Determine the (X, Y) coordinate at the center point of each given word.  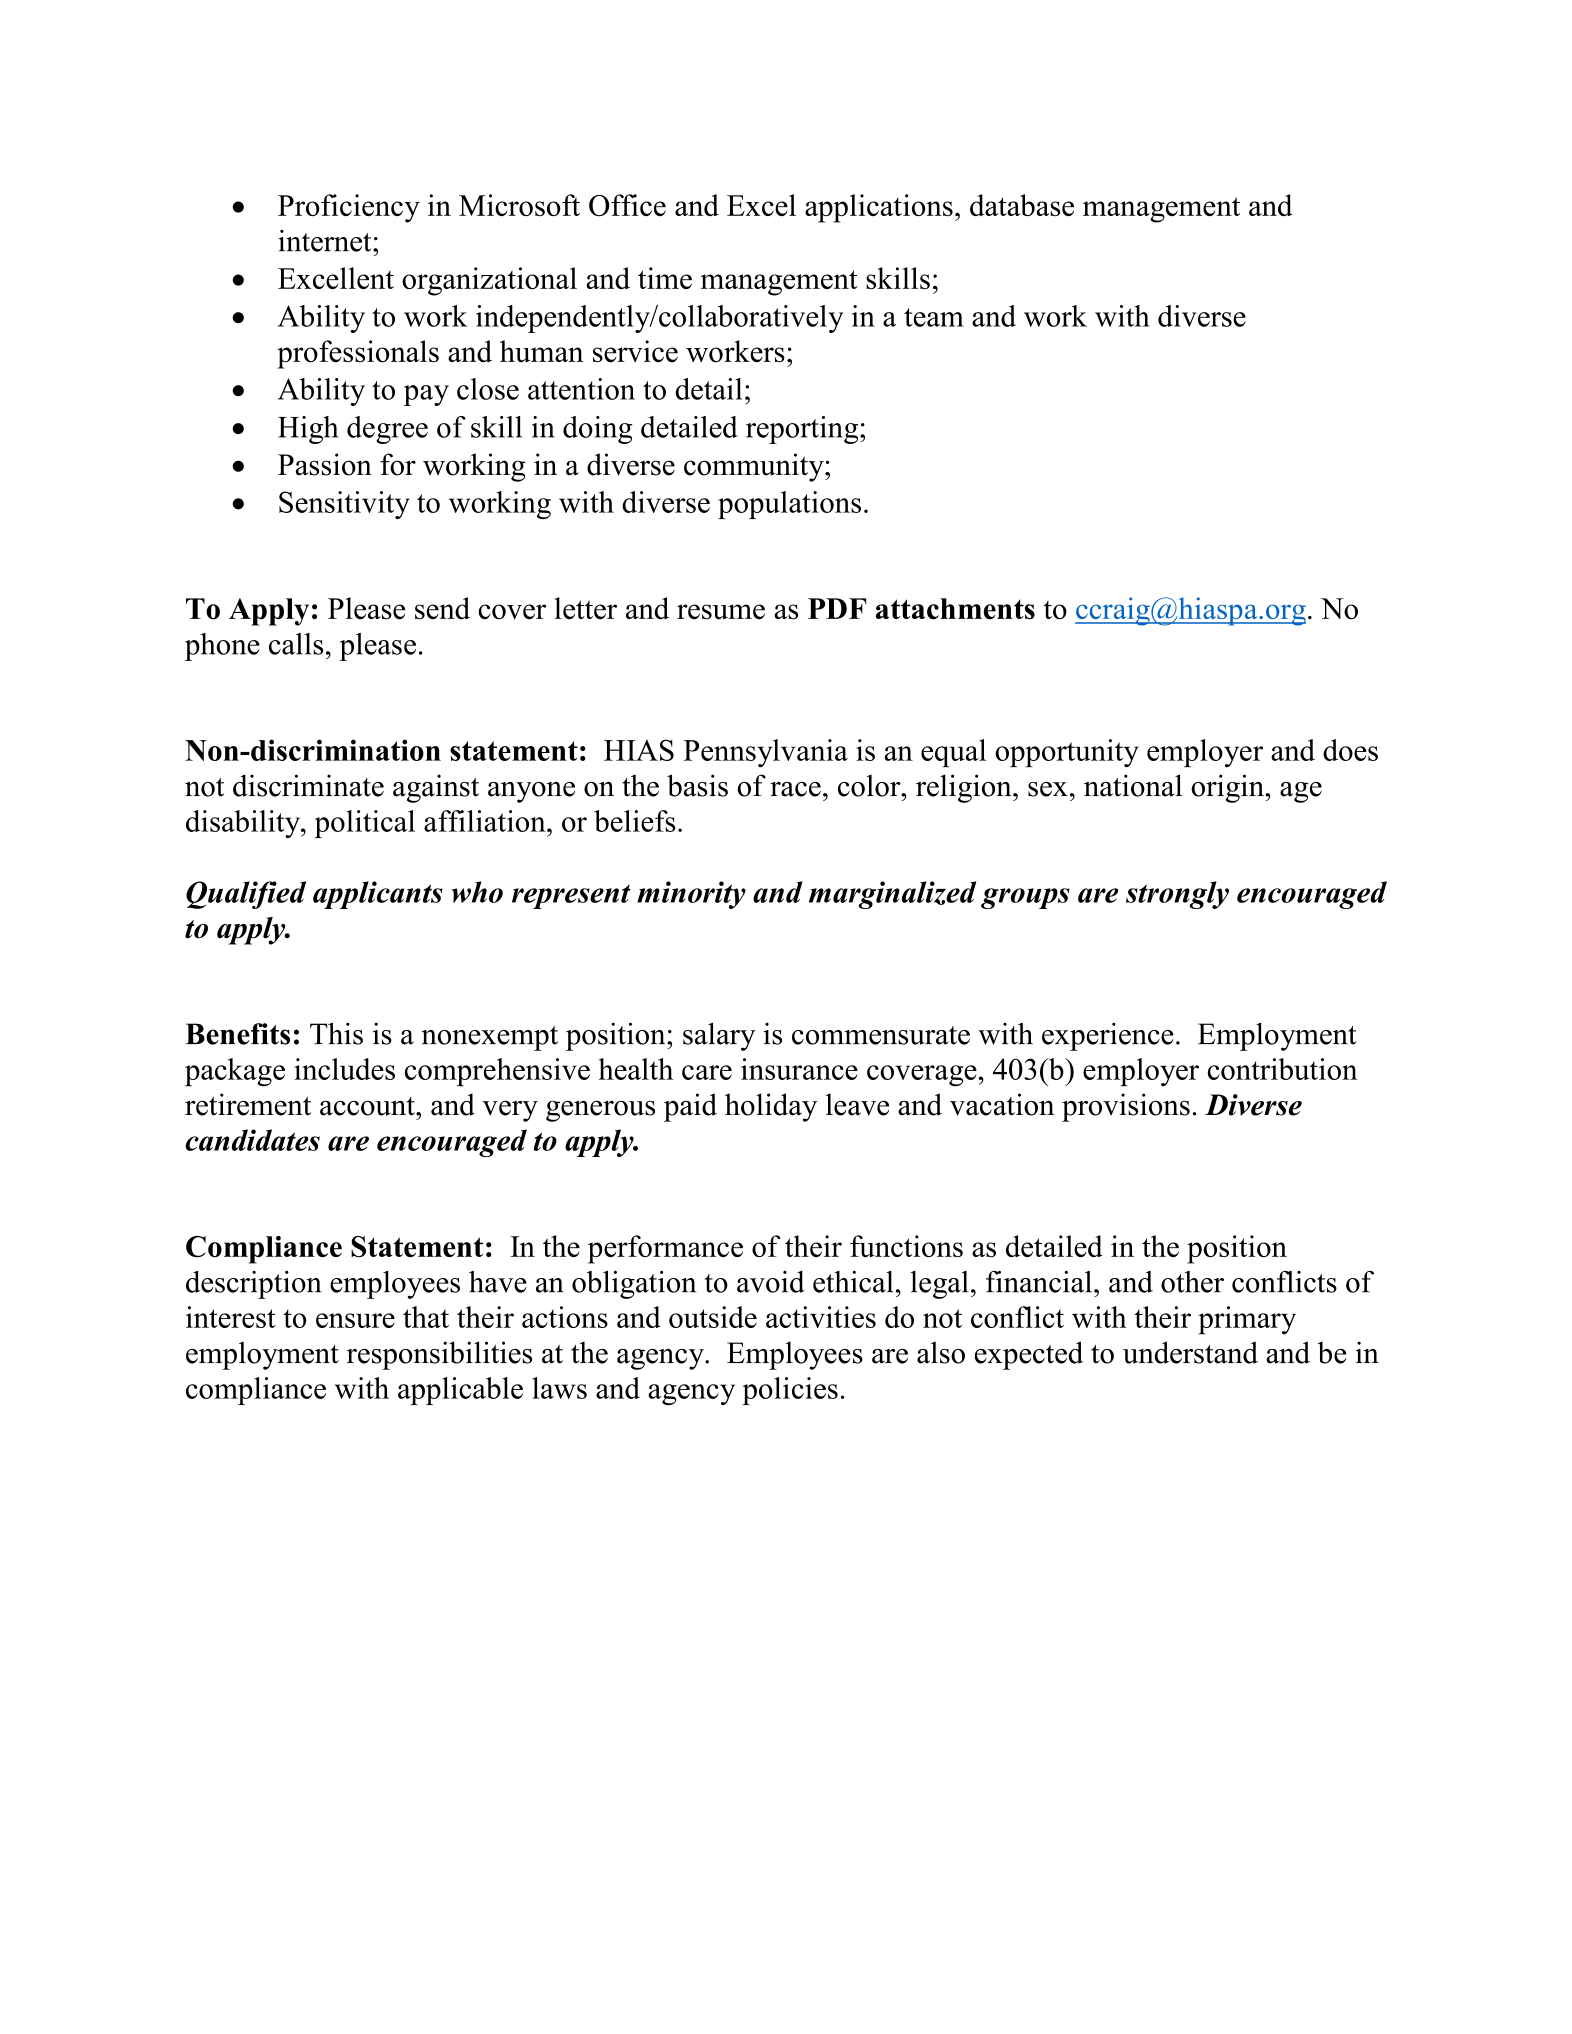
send (442, 608)
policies (790, 1391)
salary (719, 1036)
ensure (355, 1320)
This (336, 1033)
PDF (837, 608)
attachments (955, 609)
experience (1108, 1036)
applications (879, 208)
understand (1190, 1352)
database (1022, 205)
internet (326, 241)
